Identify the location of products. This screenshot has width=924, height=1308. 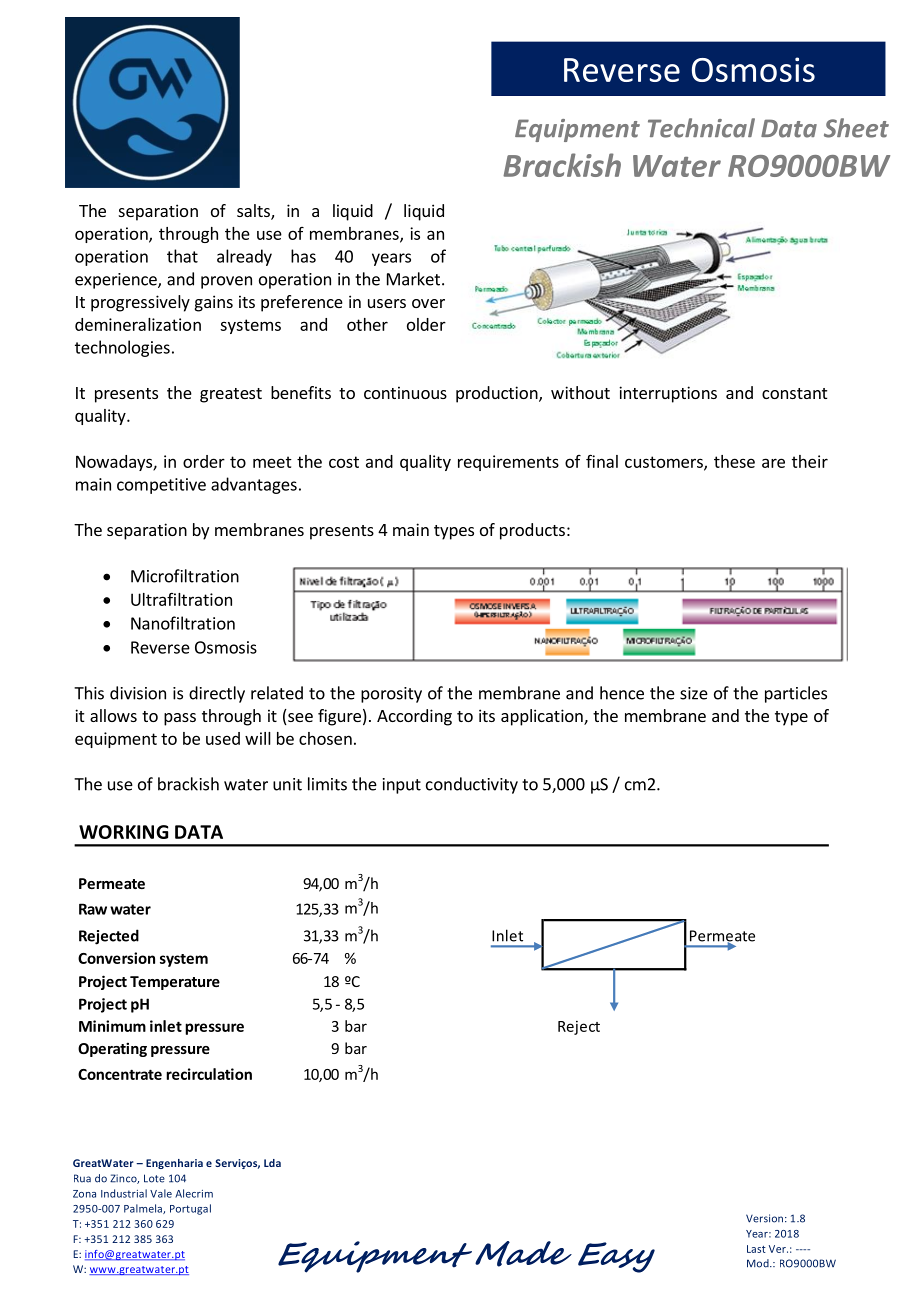
(532, 531).
